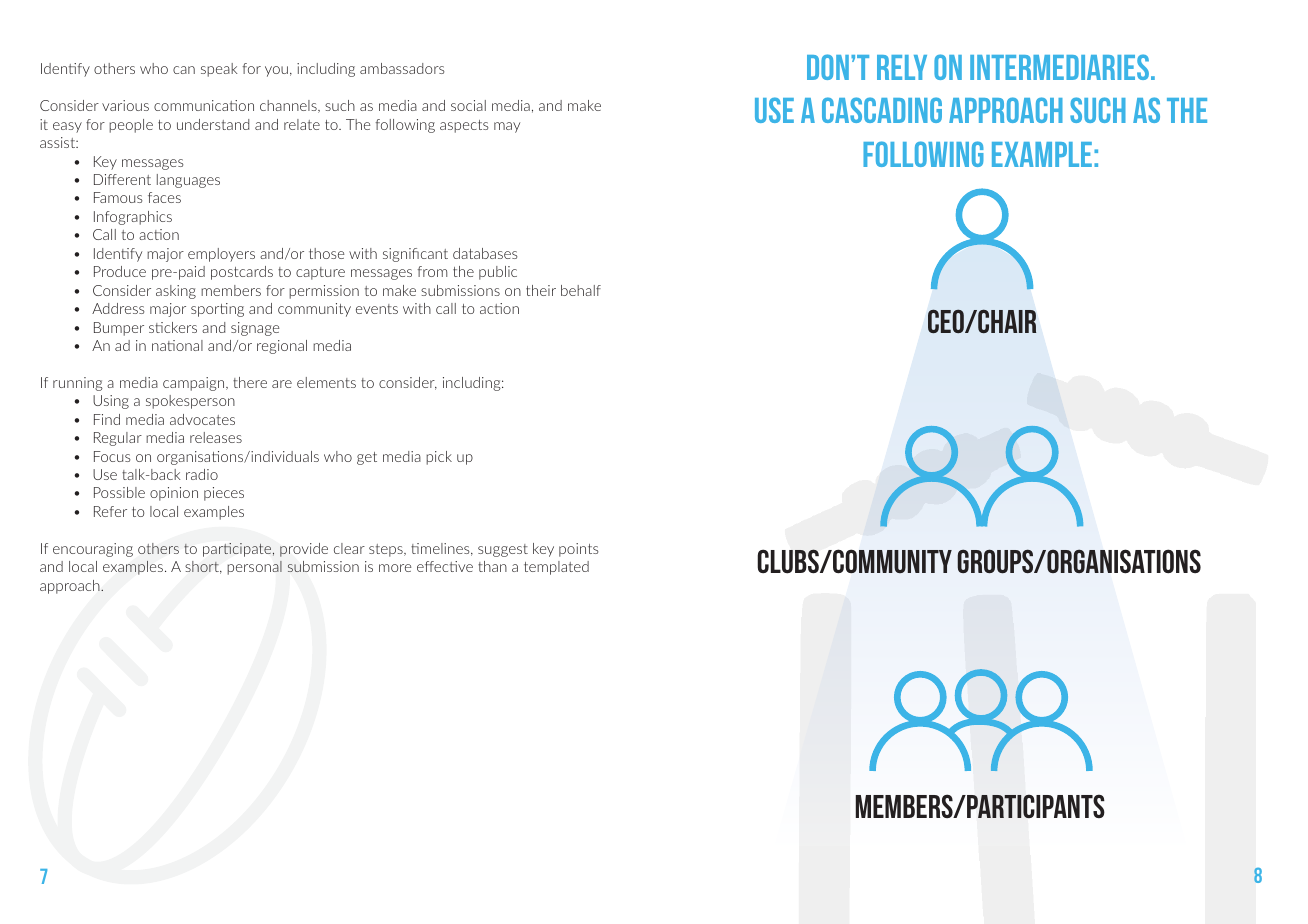 The height and width of the screenshot is (924, 1308). I want to click on spokesperson, so click(190, 402).
